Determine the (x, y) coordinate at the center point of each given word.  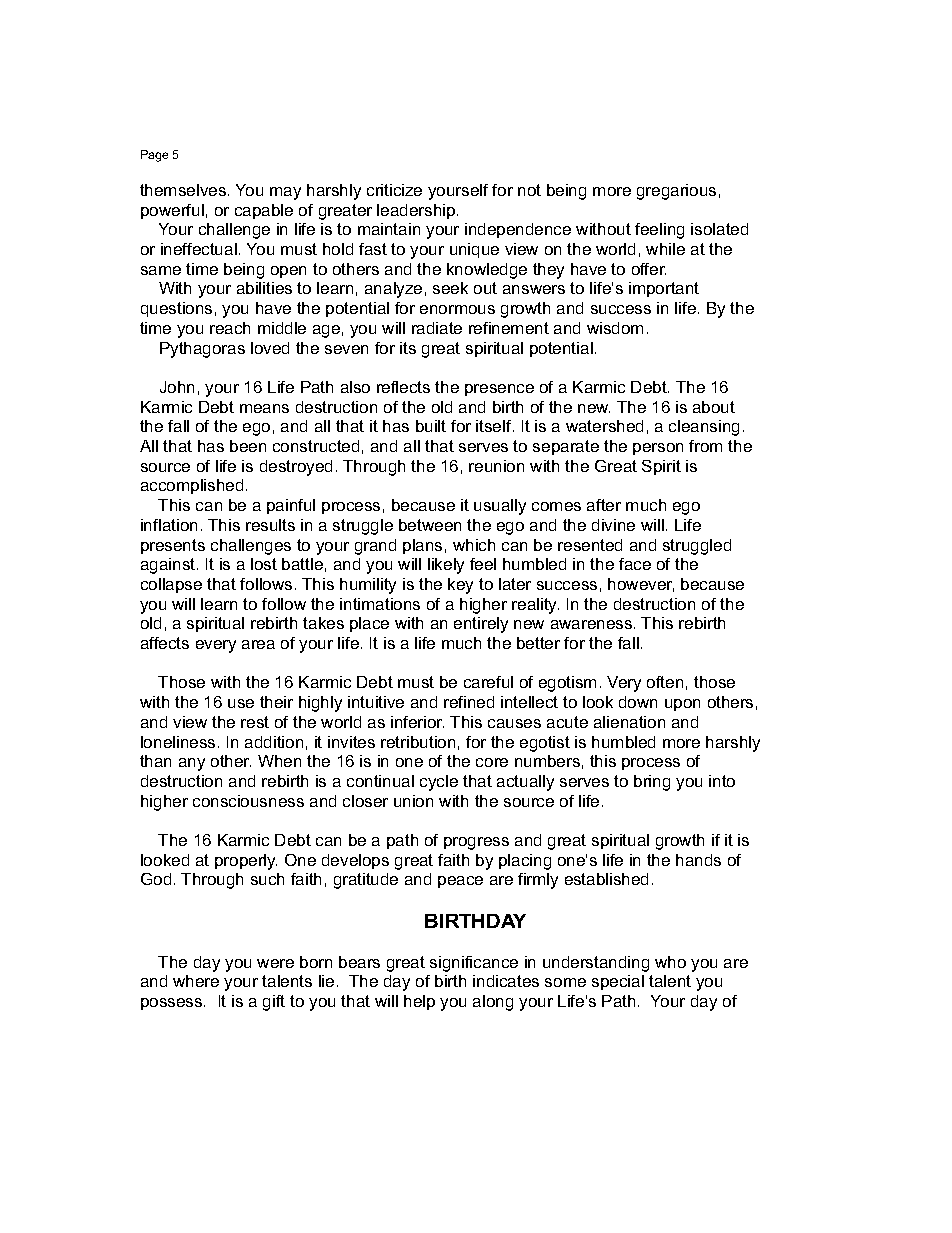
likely (446, 566)
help (419, 1002)
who (670, 962)
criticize (394, 190)
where (196, 981)
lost (264, 564)
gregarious (676, 192)
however (641, 585)
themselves (183, 190)
